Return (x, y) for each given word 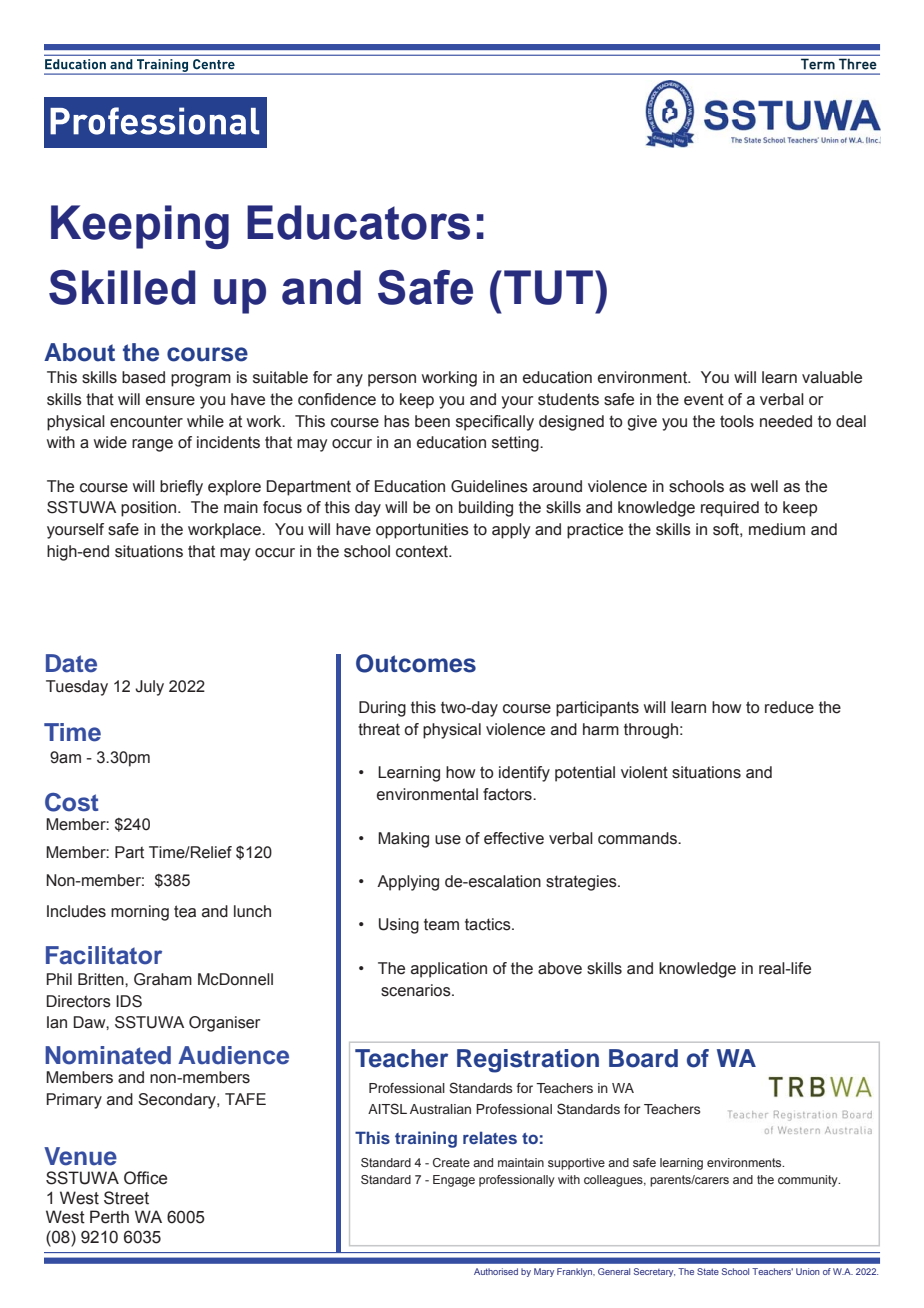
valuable (832, 377)
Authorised (496, 1271)
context (423, 551)
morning (140, 913)
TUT (548, 287)
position (150, 509)
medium (777, 529)
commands (638, 838)
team (441, 924)
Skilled (122, 287)
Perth (109, 1217)
